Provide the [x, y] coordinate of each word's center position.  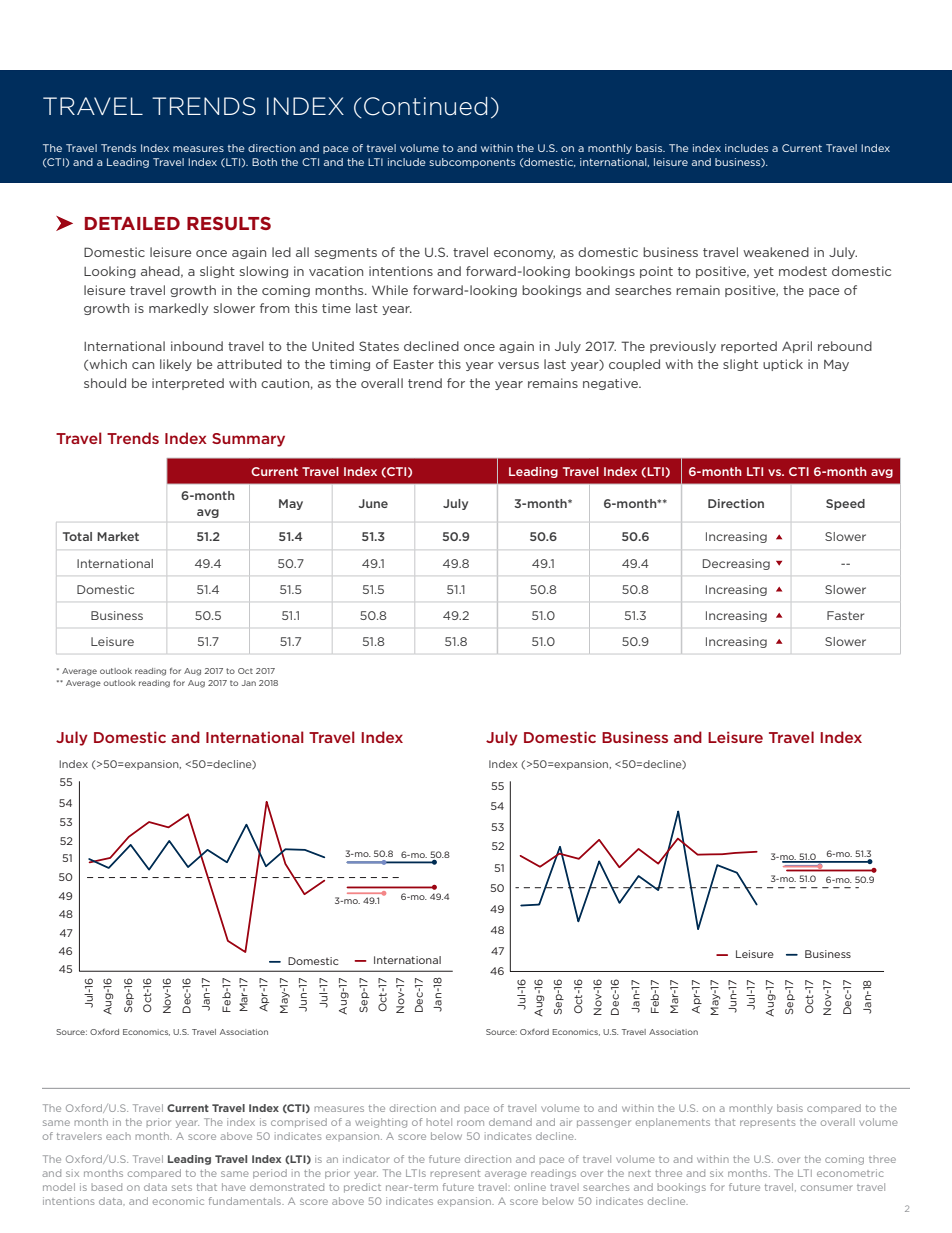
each [118, 1136]
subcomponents [472, 163]
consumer [827, 1188]
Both [264, 162]
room [470, 1123]
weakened [776, 252]
